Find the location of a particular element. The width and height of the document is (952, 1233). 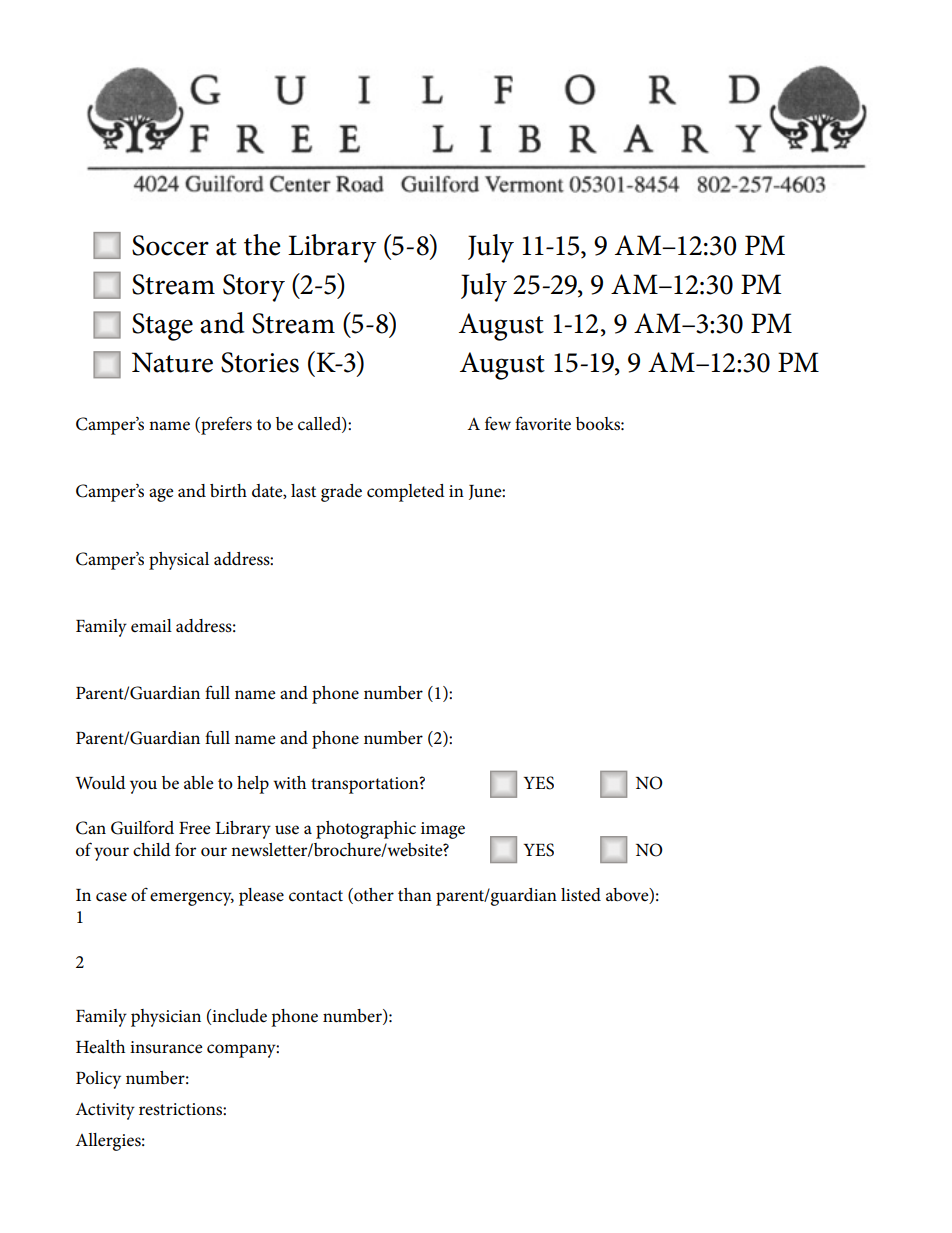

physical is located at coordinates (179, 561).
